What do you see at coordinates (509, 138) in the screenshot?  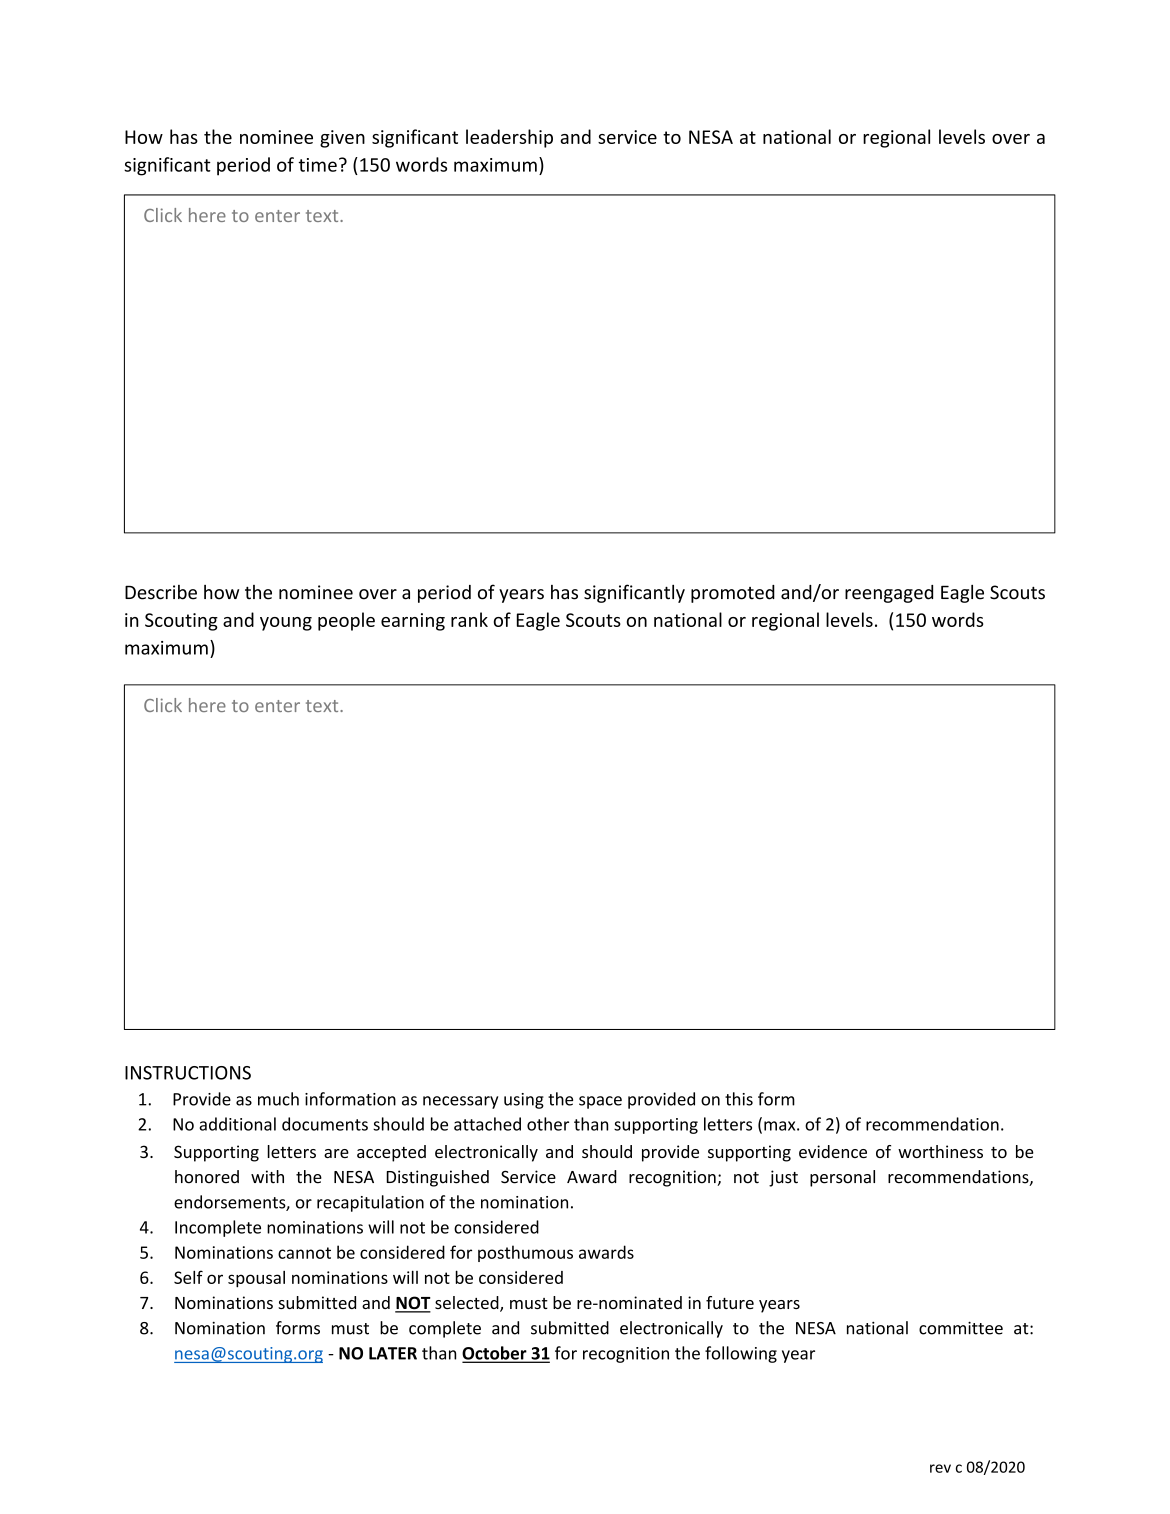 I see `leadership` at bounding box center [509, 138].
